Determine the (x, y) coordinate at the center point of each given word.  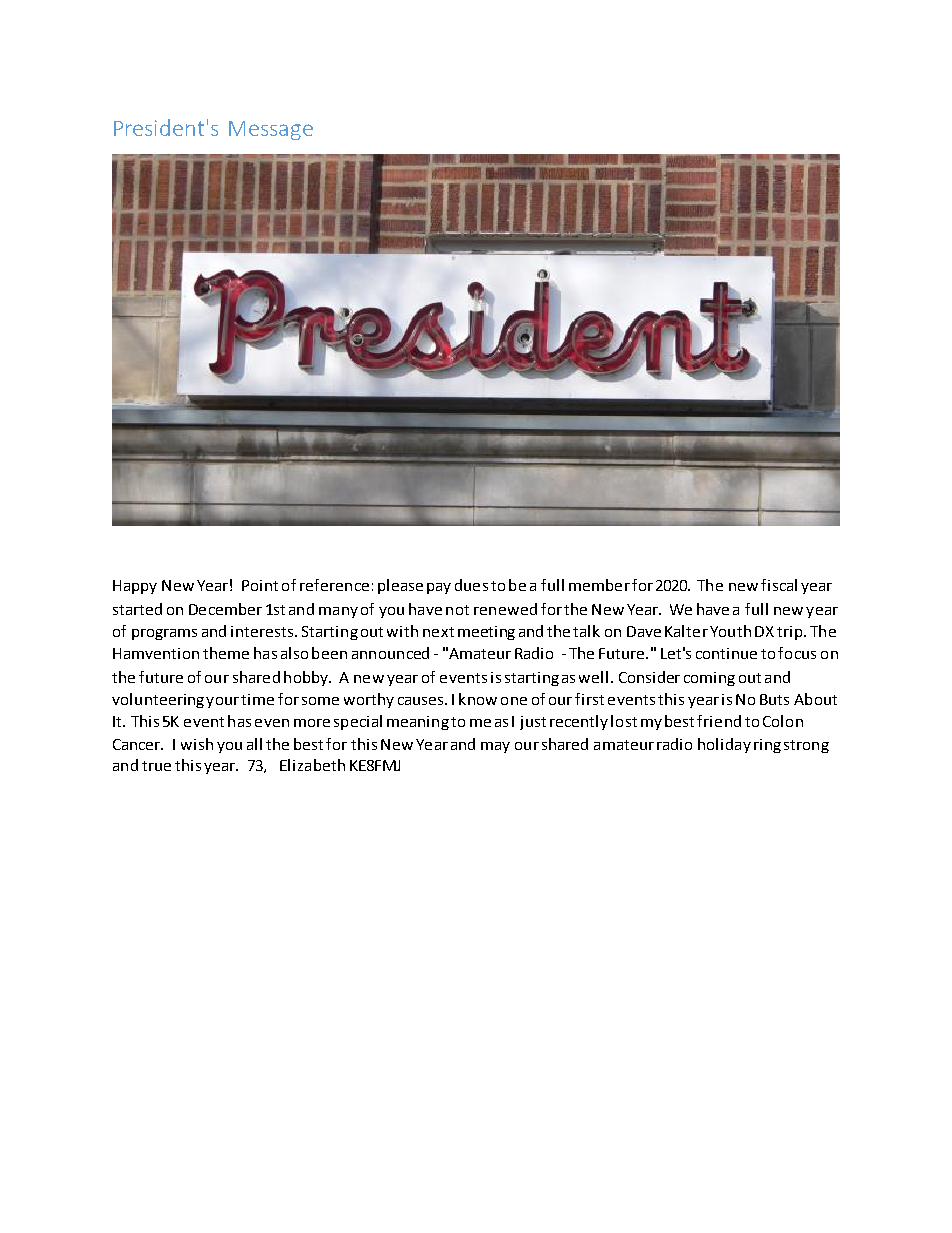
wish (197, 744)
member (599, 585)
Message (271, 130)
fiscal (779, 585)
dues (471, 585)
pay (439, 588)
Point (260, 585)
